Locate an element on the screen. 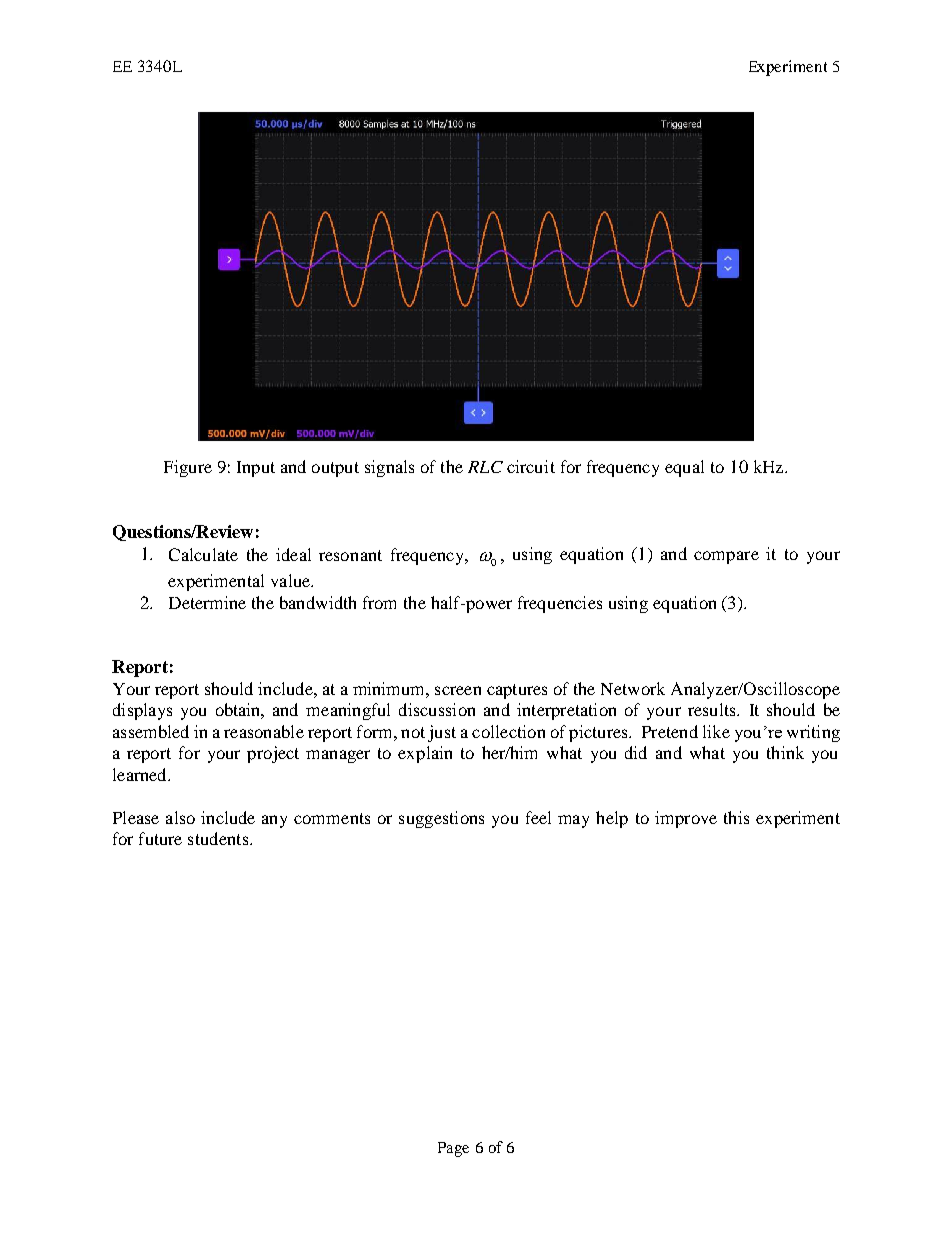 The width and height of the screenshot is (952, 1233). feel is located at coordinates (538, 817).
